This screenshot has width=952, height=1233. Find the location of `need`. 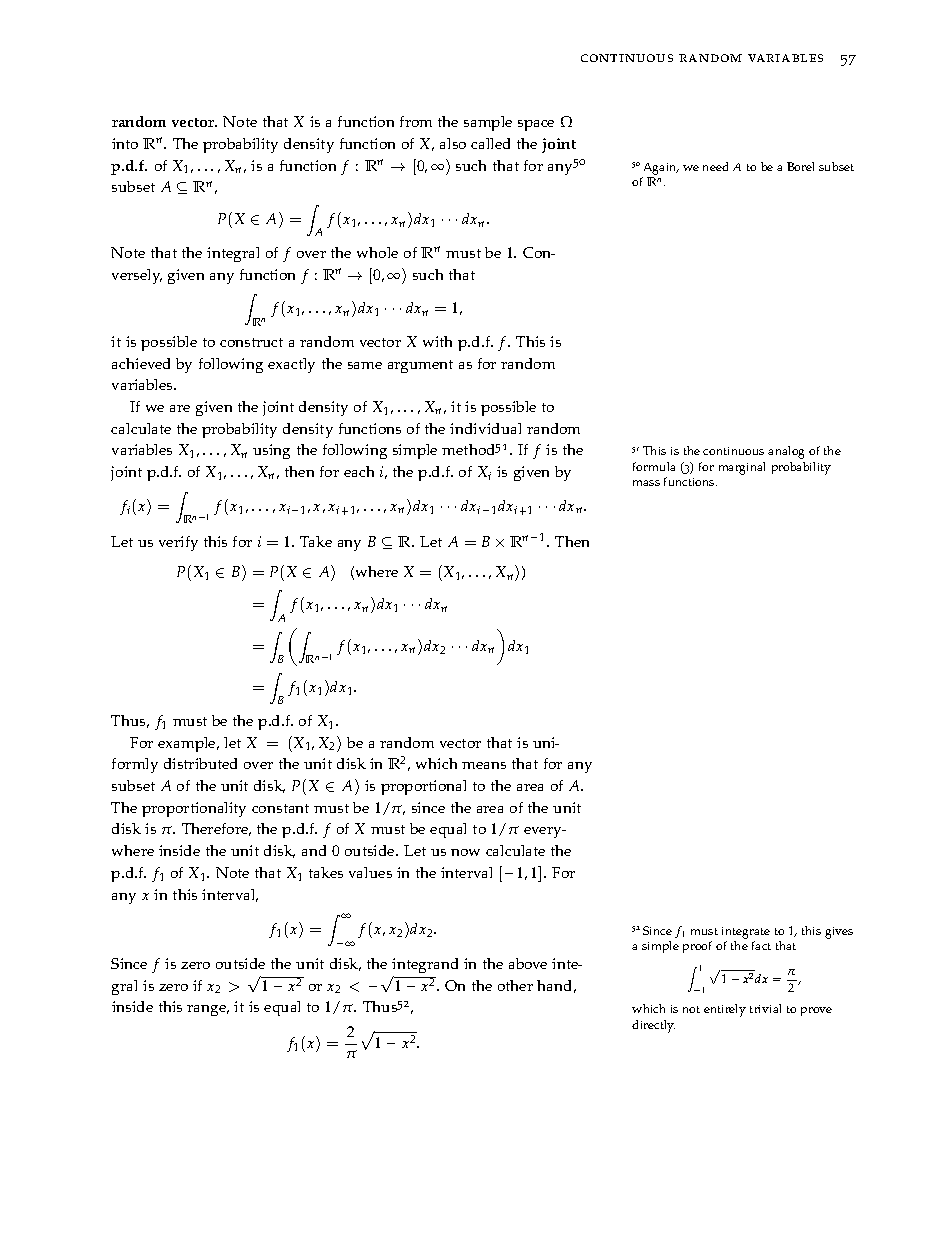

need is located at coordinates (715, 166).
